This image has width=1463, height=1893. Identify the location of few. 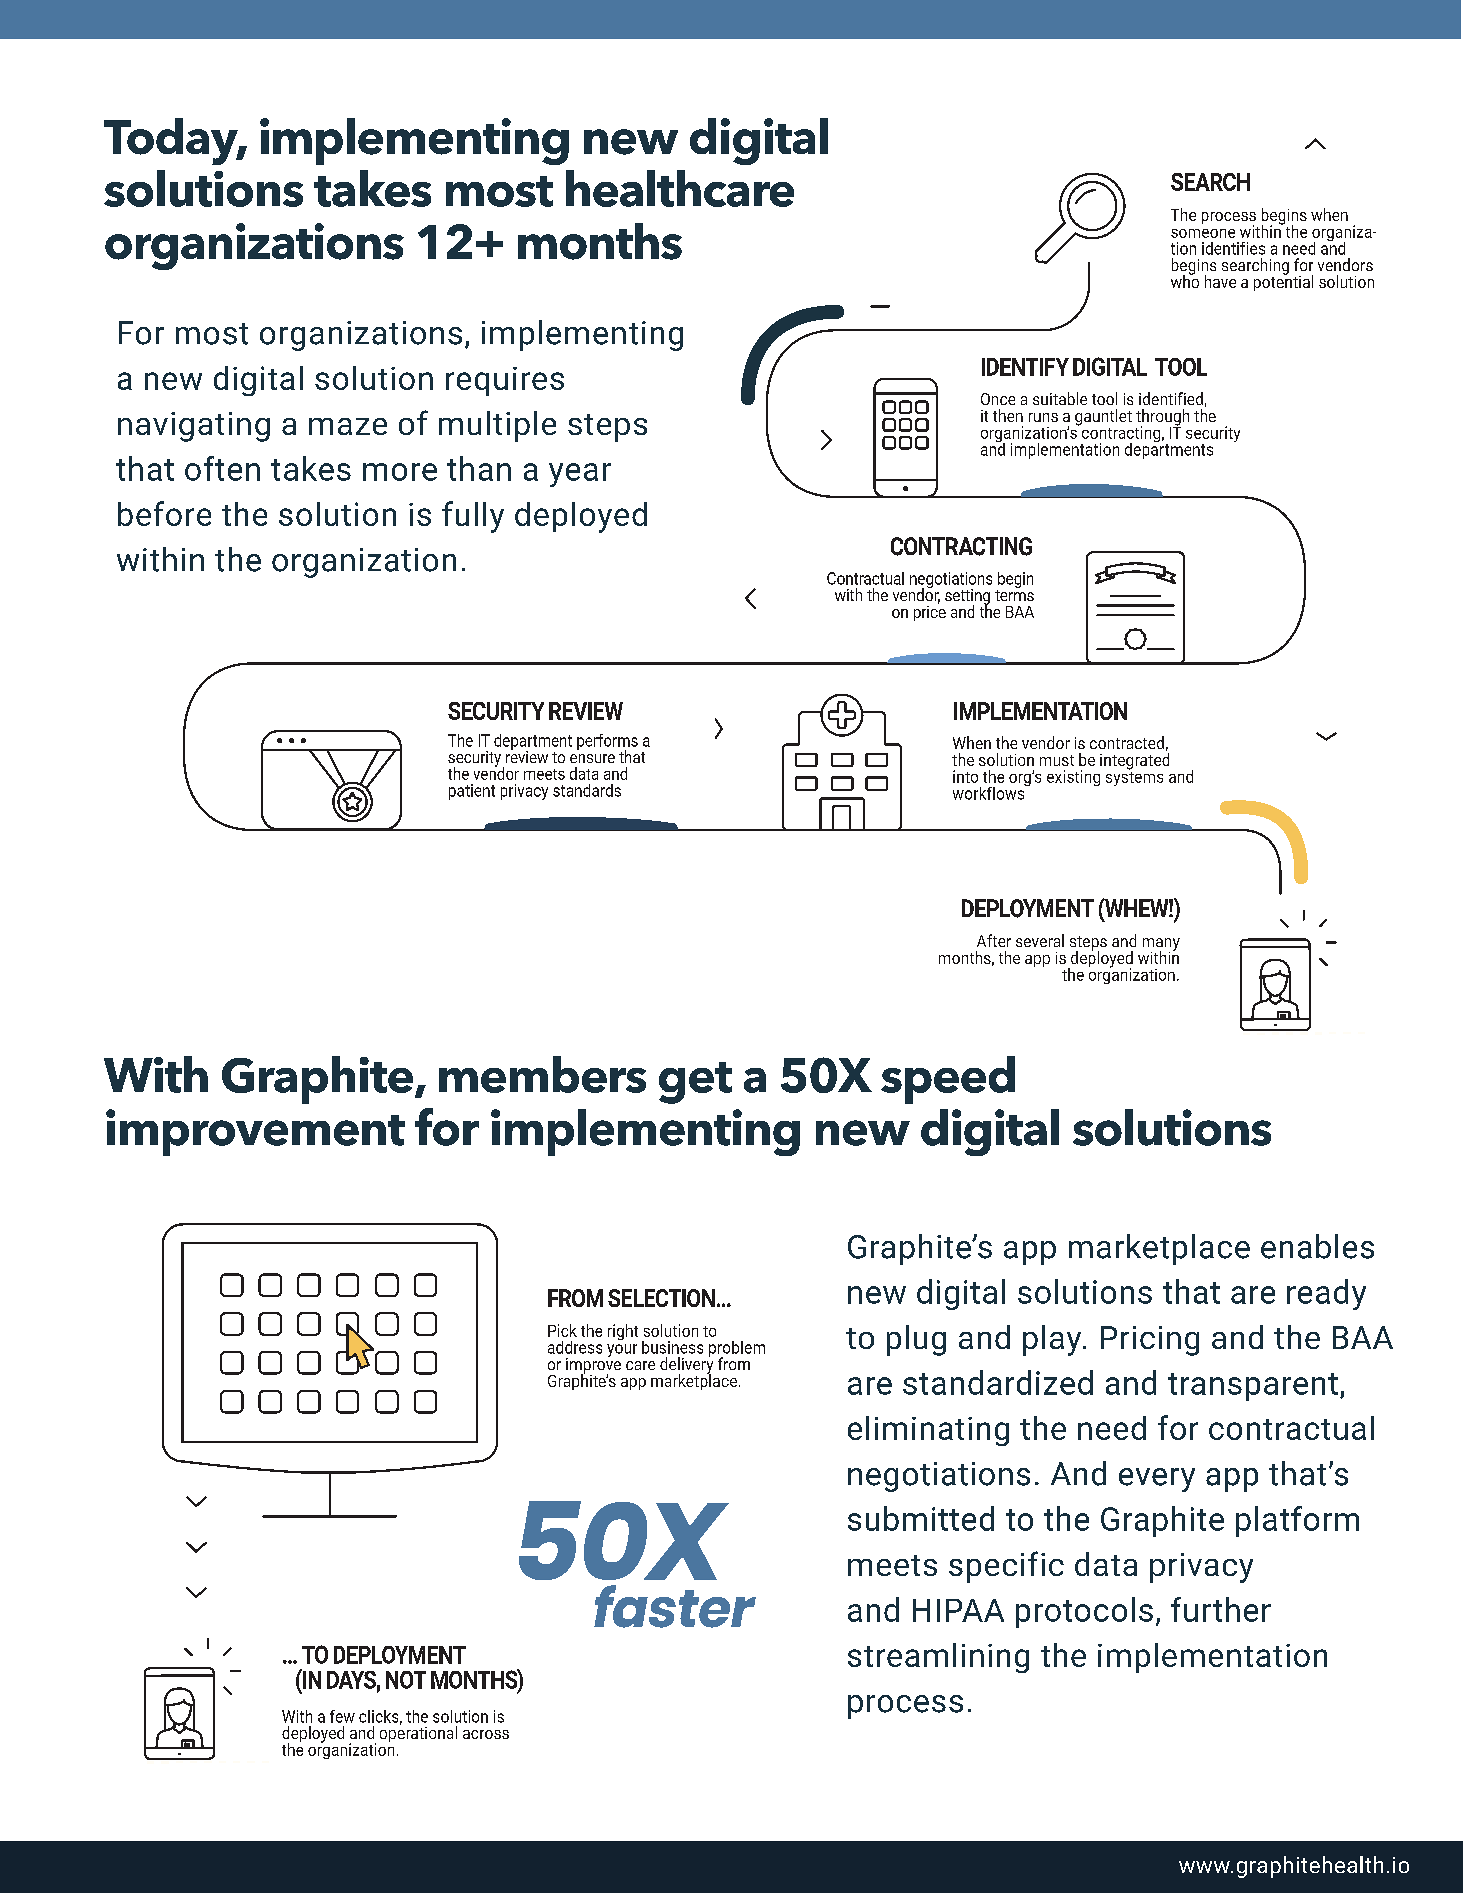
(342, 1716).
